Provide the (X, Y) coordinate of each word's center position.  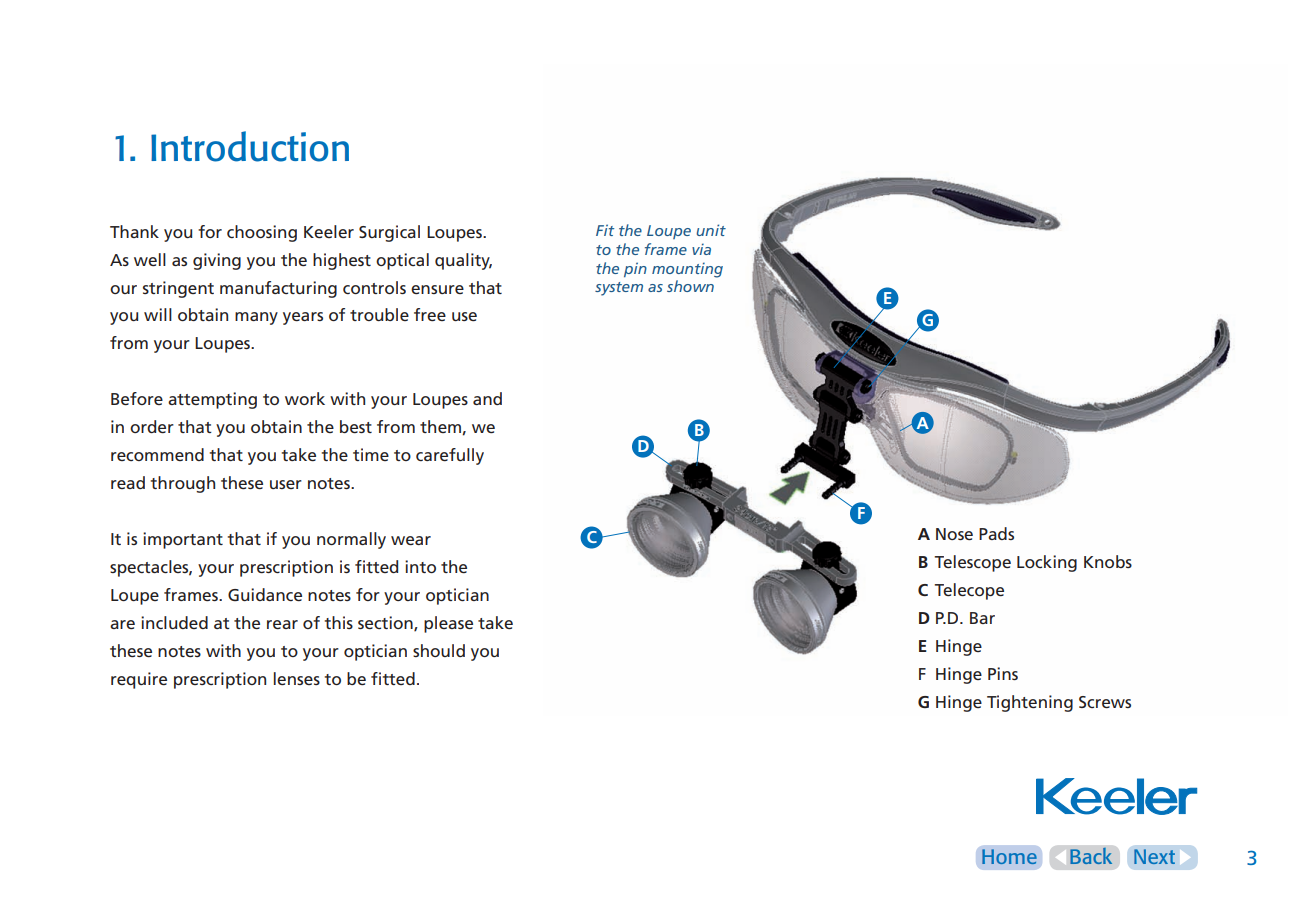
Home (1009, 856)
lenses (297, 678)
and (487, 398)
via (701, 249)
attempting (212, 400)
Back (1091, 856)
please (448, 624)
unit (711, 230)
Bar (982, 618)
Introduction (250, 146)
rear (282, 624)
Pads (996, 533)
